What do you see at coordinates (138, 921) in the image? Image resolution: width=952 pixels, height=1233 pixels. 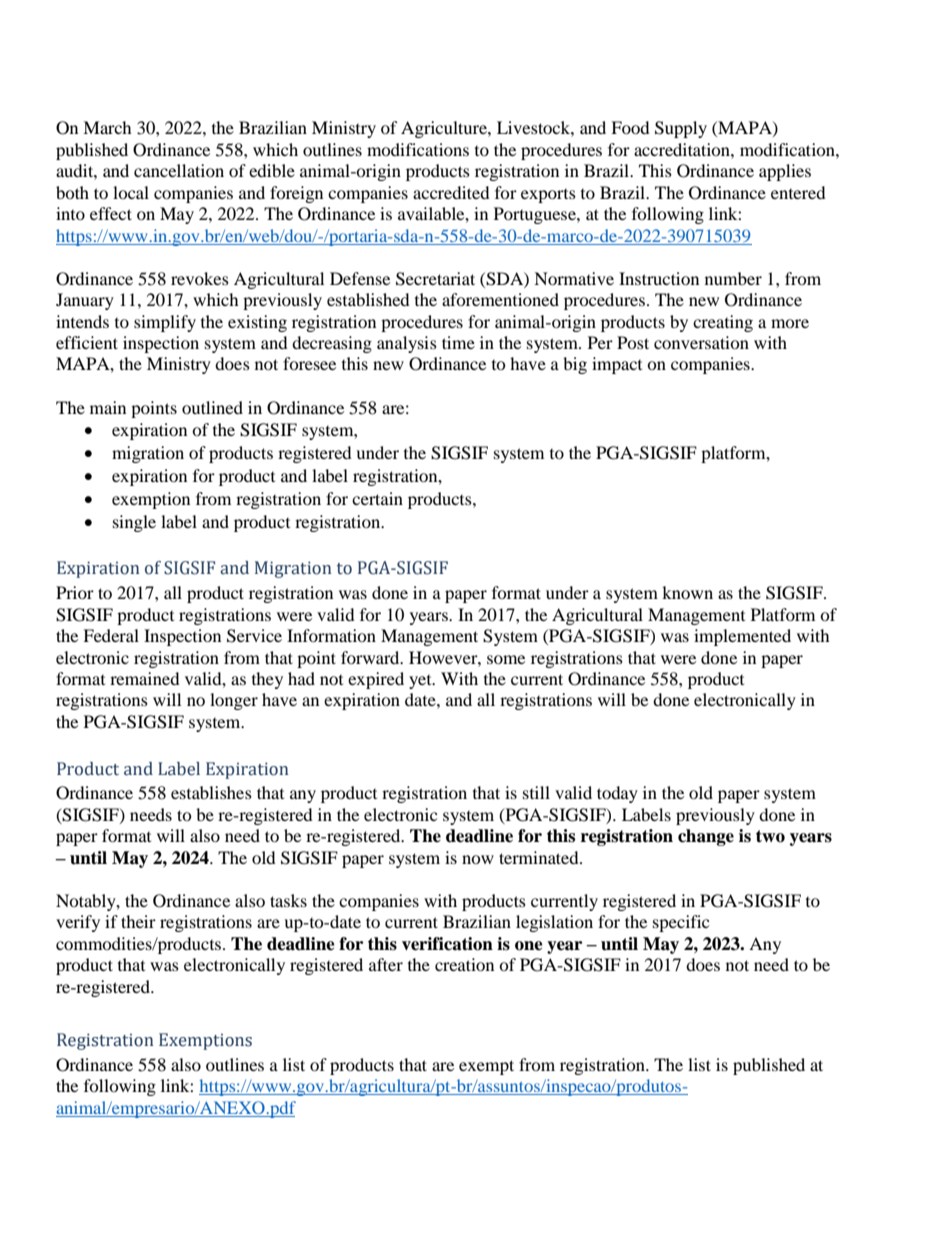 I see `their` at bounding box center [138, 921].
